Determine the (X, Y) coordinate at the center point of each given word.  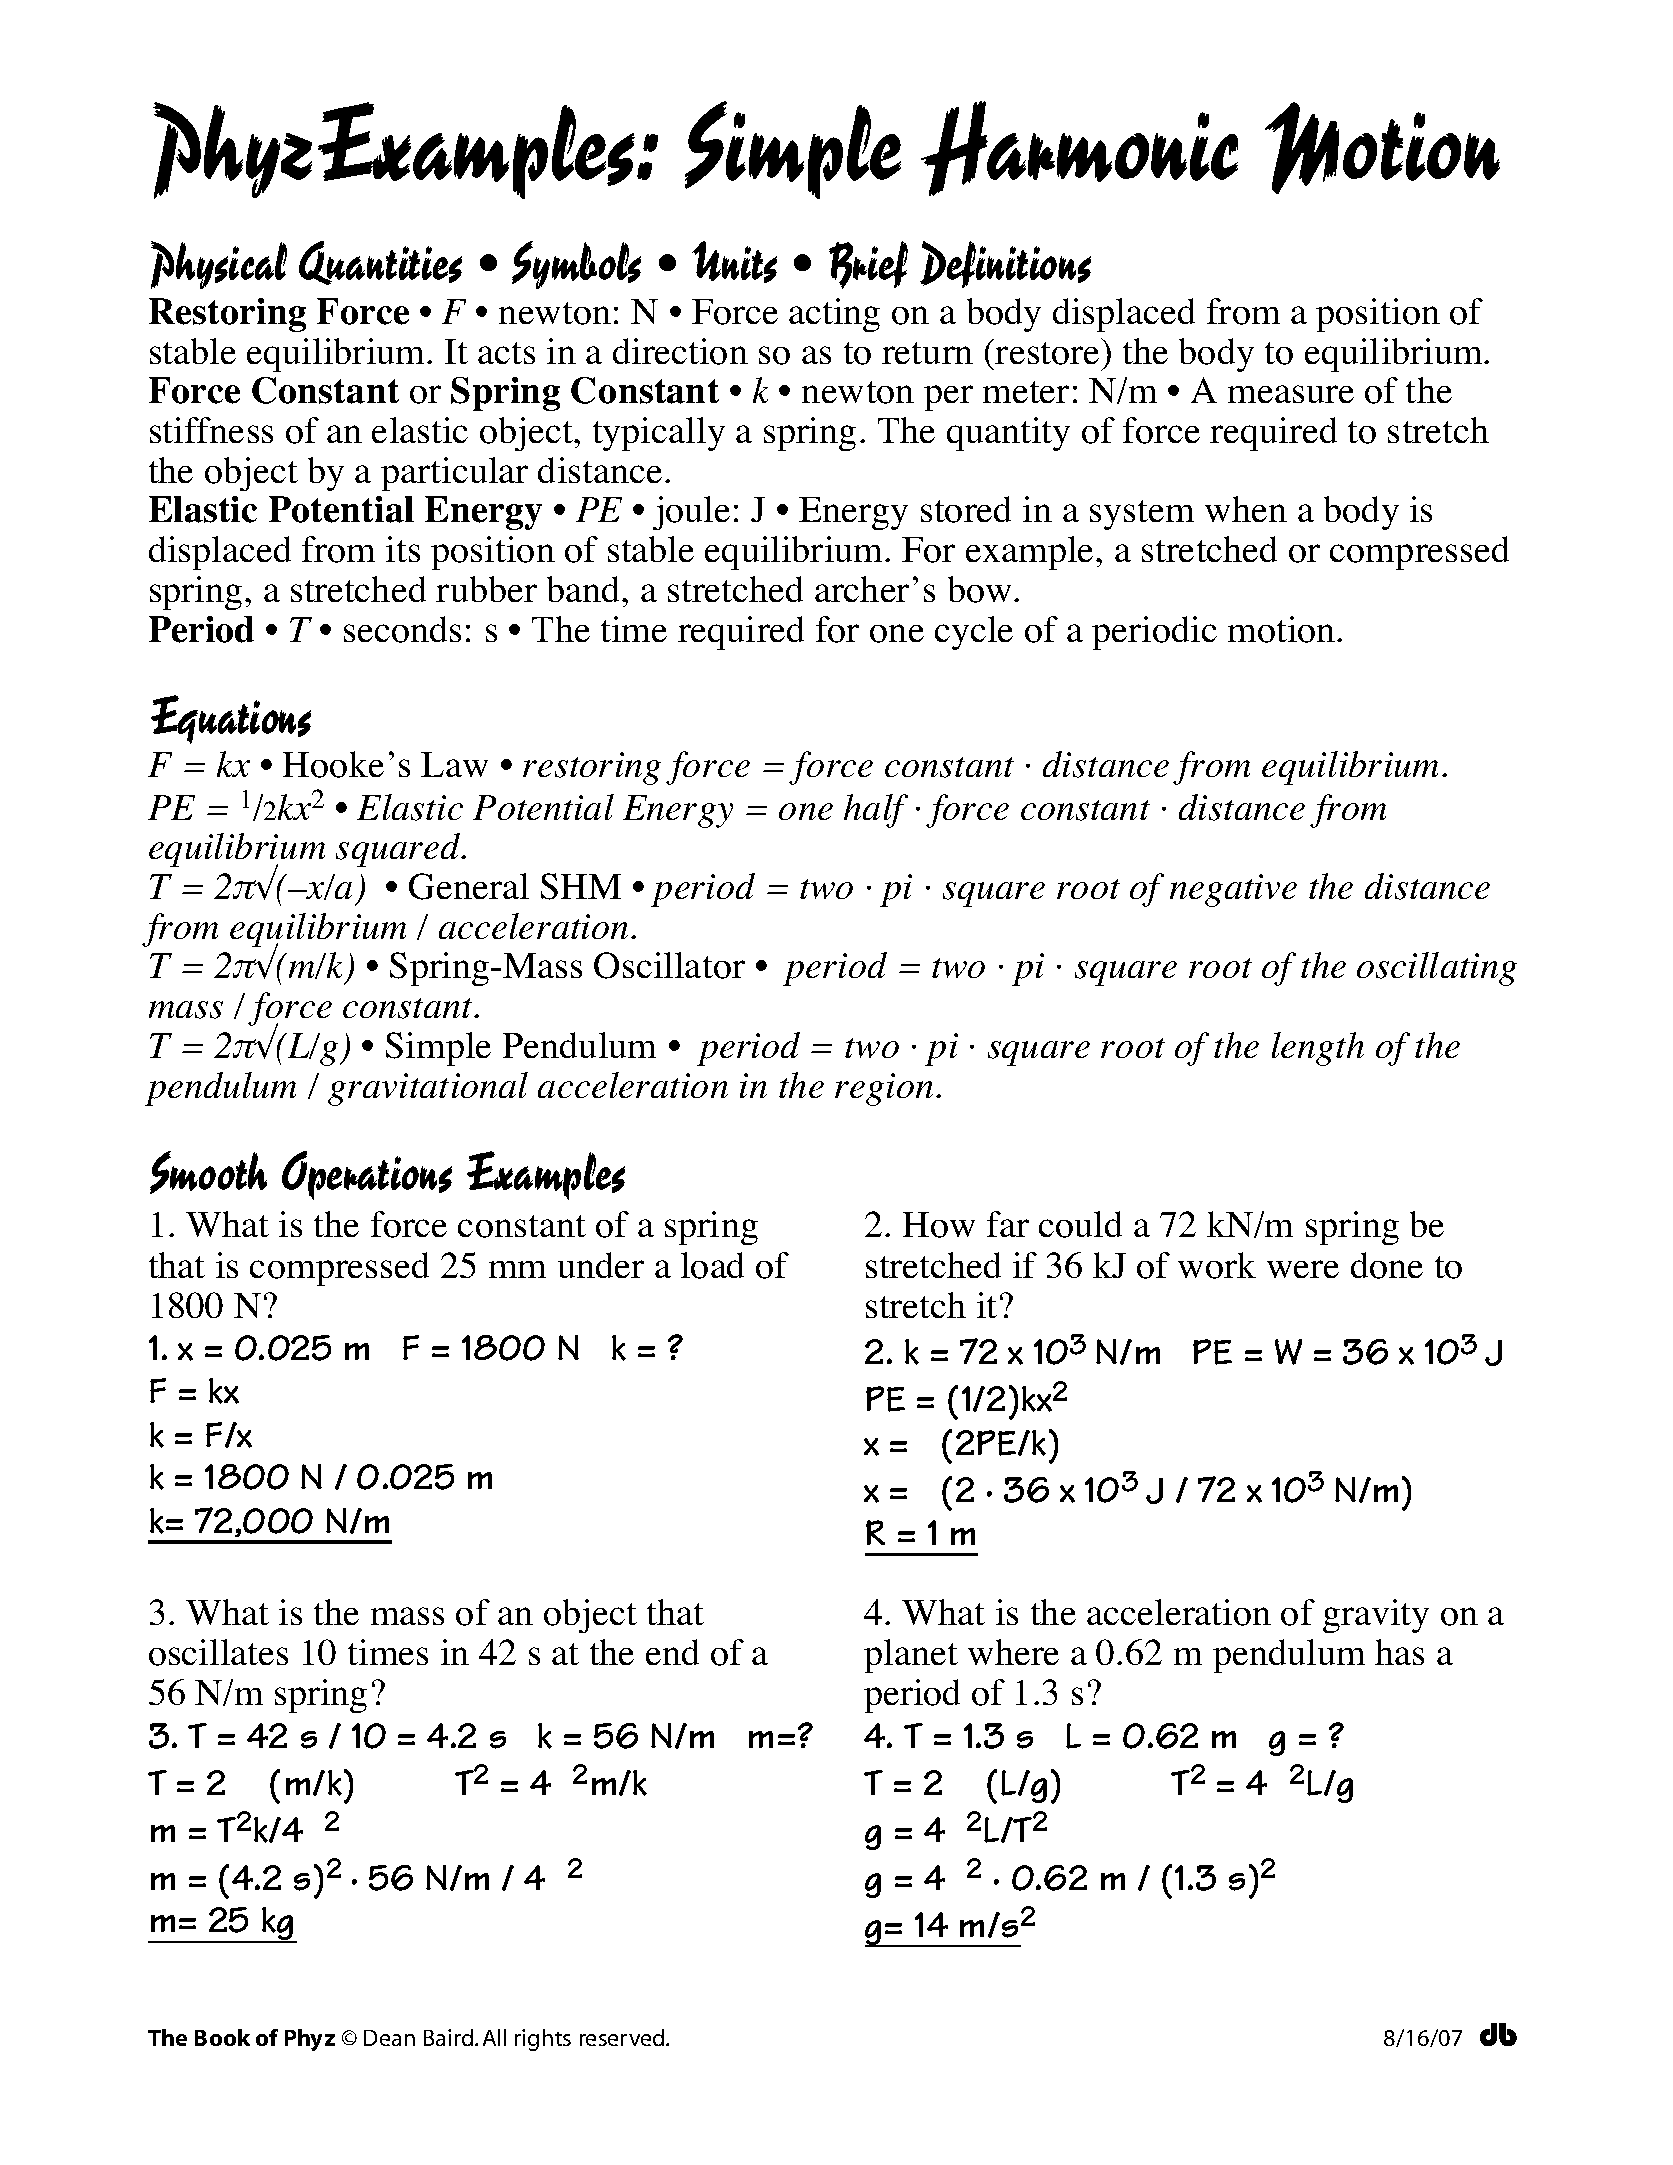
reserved (623, 2037)
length (1318, 1049)
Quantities (380, 263)
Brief (868, 265)
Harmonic (1079, 148)
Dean (389, 2038)
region (884, 1089)
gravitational (428, 1089)
